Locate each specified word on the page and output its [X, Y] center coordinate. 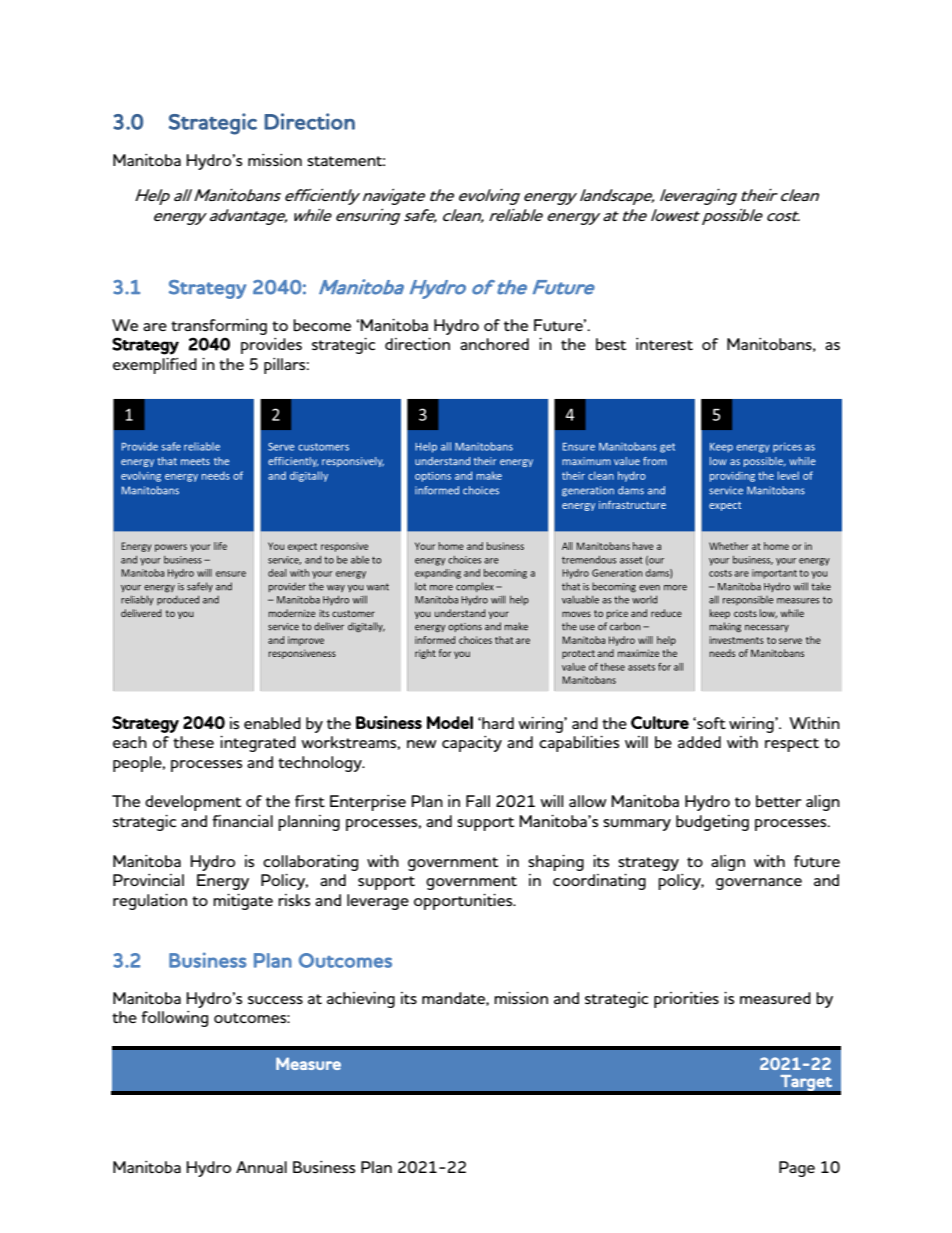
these [193, 742]
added [699, 742]
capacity [472, 744]
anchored [494, 344]
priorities [686, 1000]
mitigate [243, 902]
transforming [219, 327]
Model [450, 722]
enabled [272, 723]
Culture [660, 722]
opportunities [464, 902]
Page [797, 1169]
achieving [361, 1000]
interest [664, 344]
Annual [261, 1167]
